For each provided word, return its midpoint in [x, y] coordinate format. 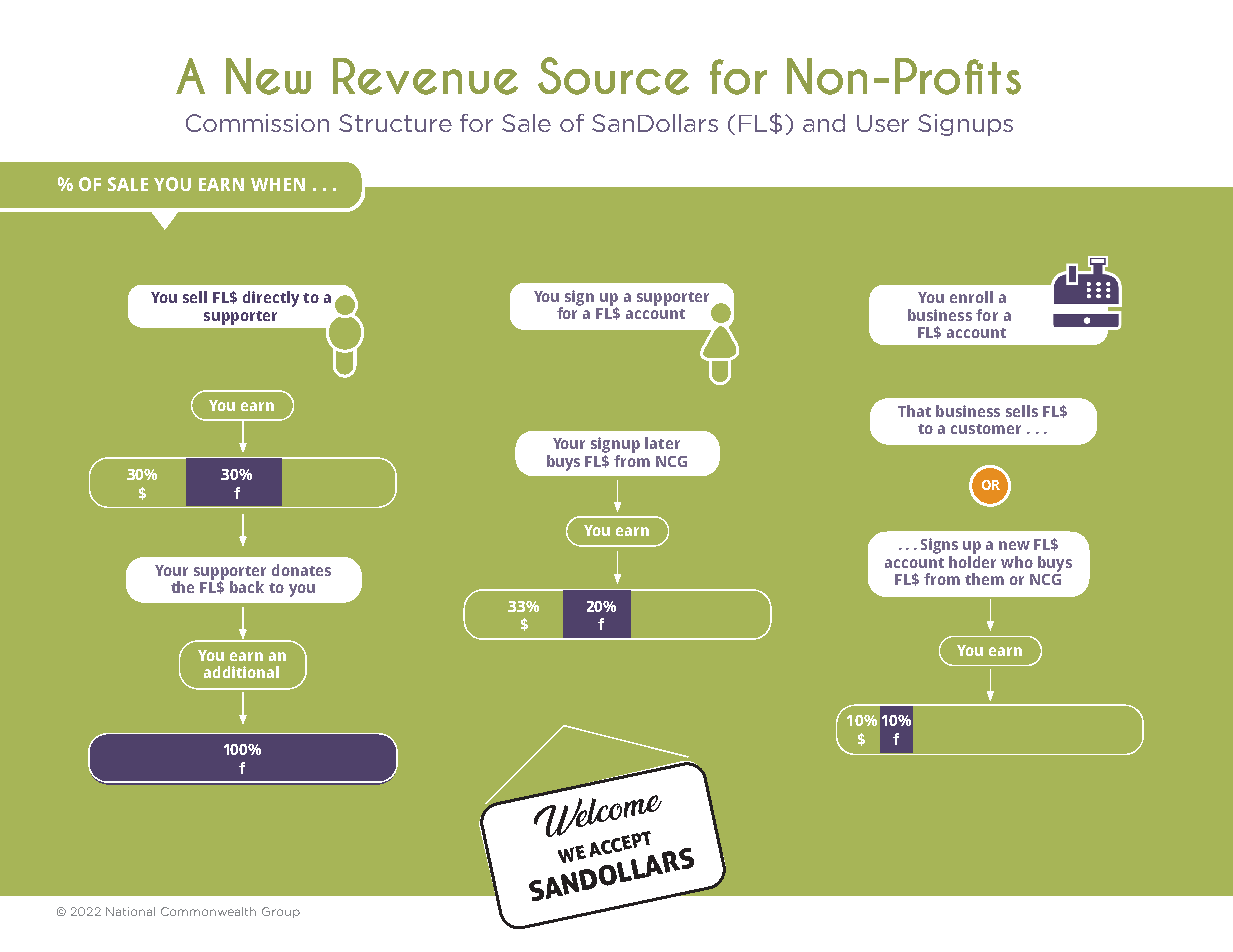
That [914, 411]
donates [301, 570]
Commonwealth [208, 911]
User [883, 123]
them [984, 579]
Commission [257, 123]
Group [281, 912]
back [247, 587]
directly [271, 299]
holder [972, 560]
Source [613, 76]
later [662, 443]
